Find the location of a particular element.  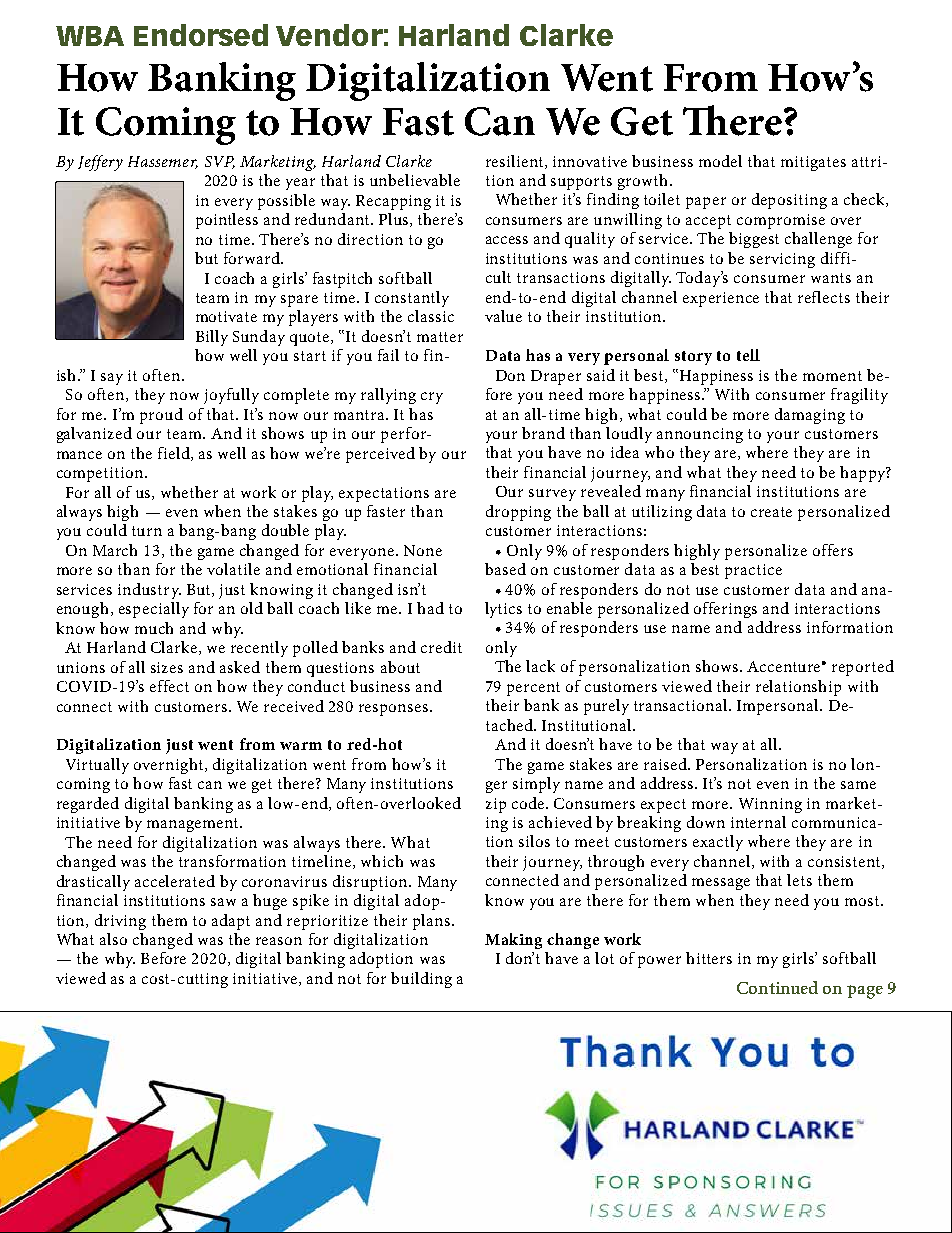

tell is located at coordinates (748, 355).
